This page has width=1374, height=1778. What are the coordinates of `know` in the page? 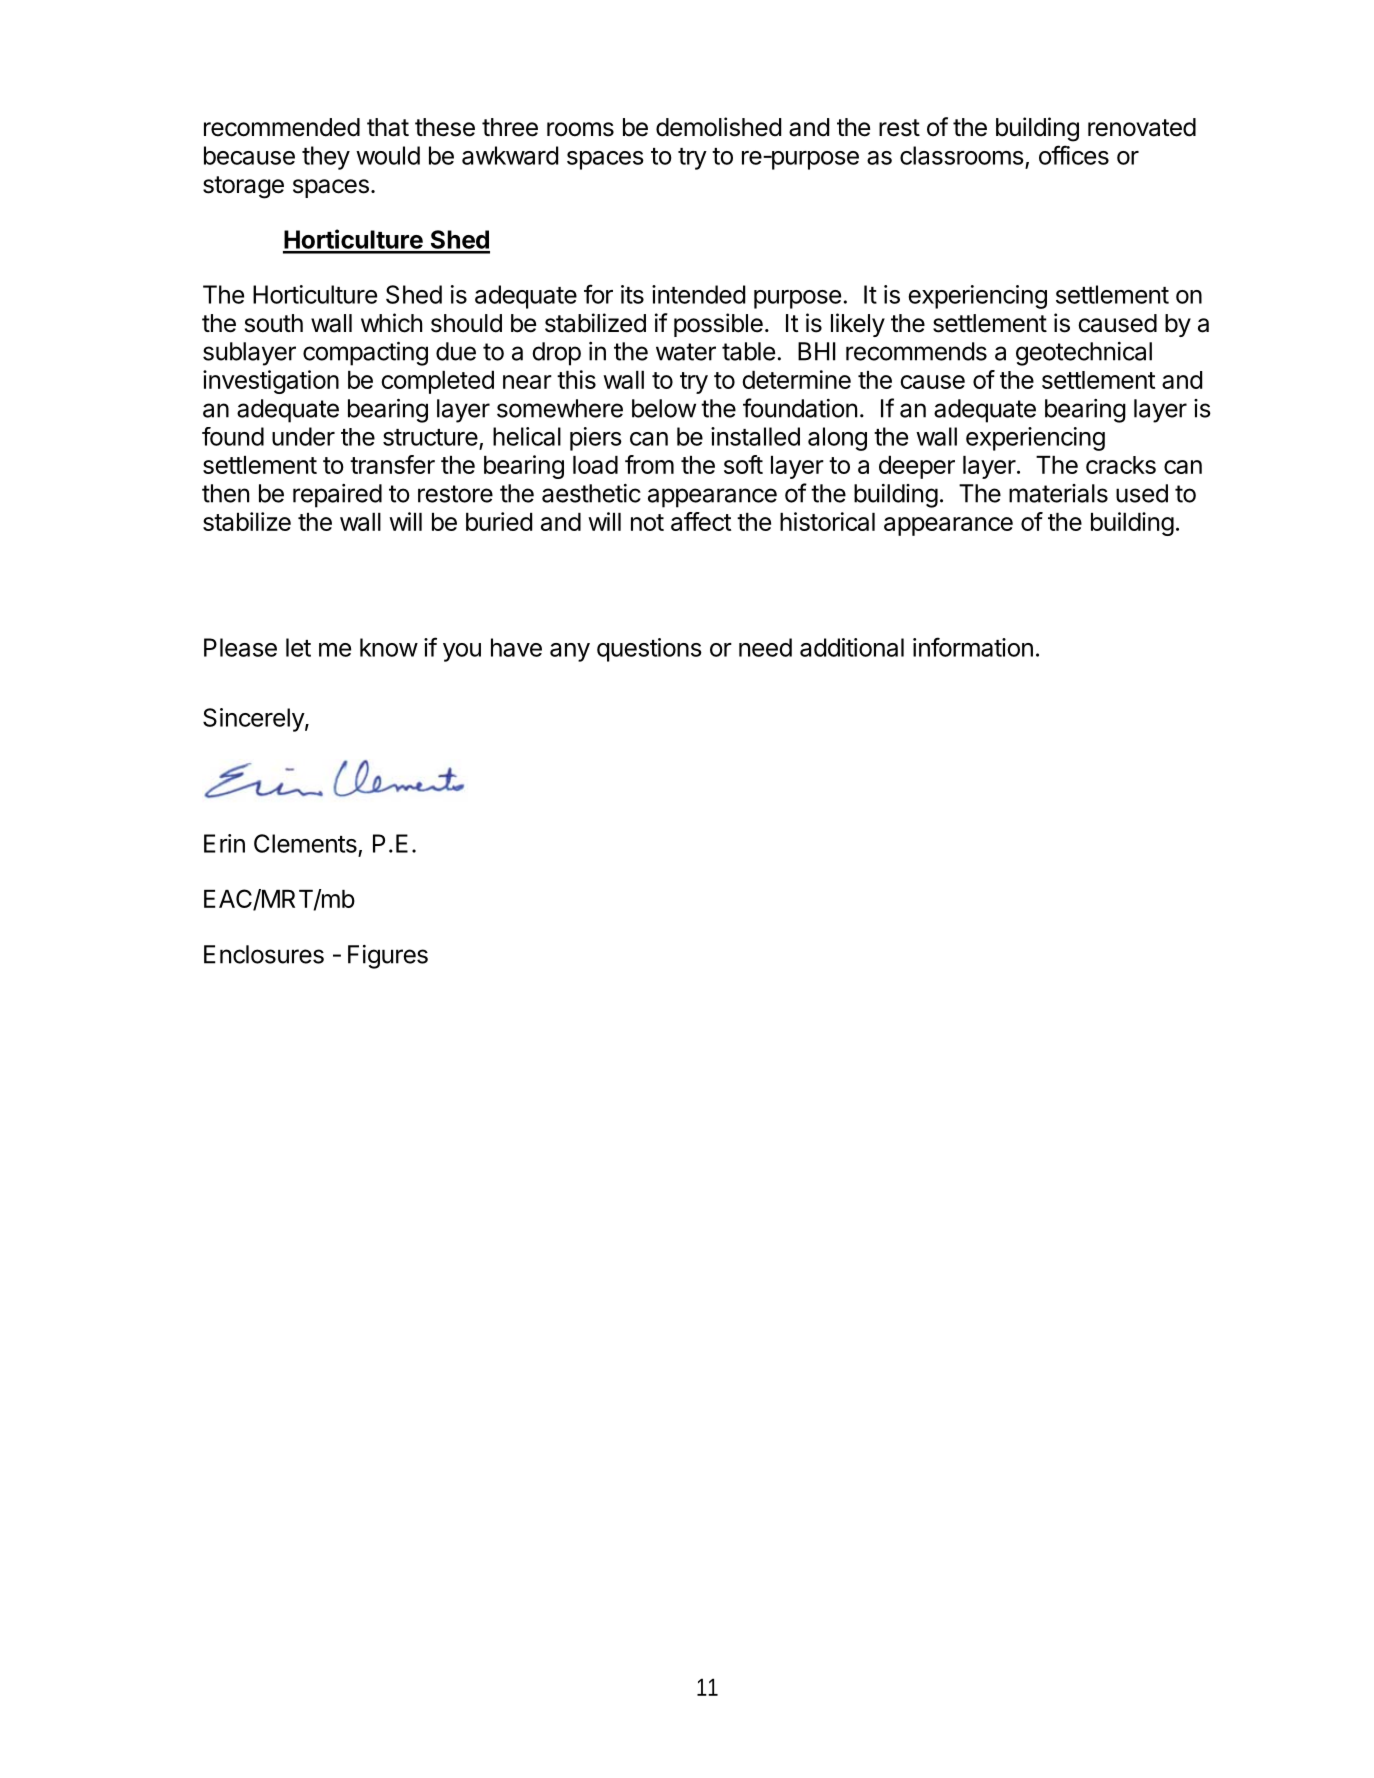 It's located at (389, 647).
